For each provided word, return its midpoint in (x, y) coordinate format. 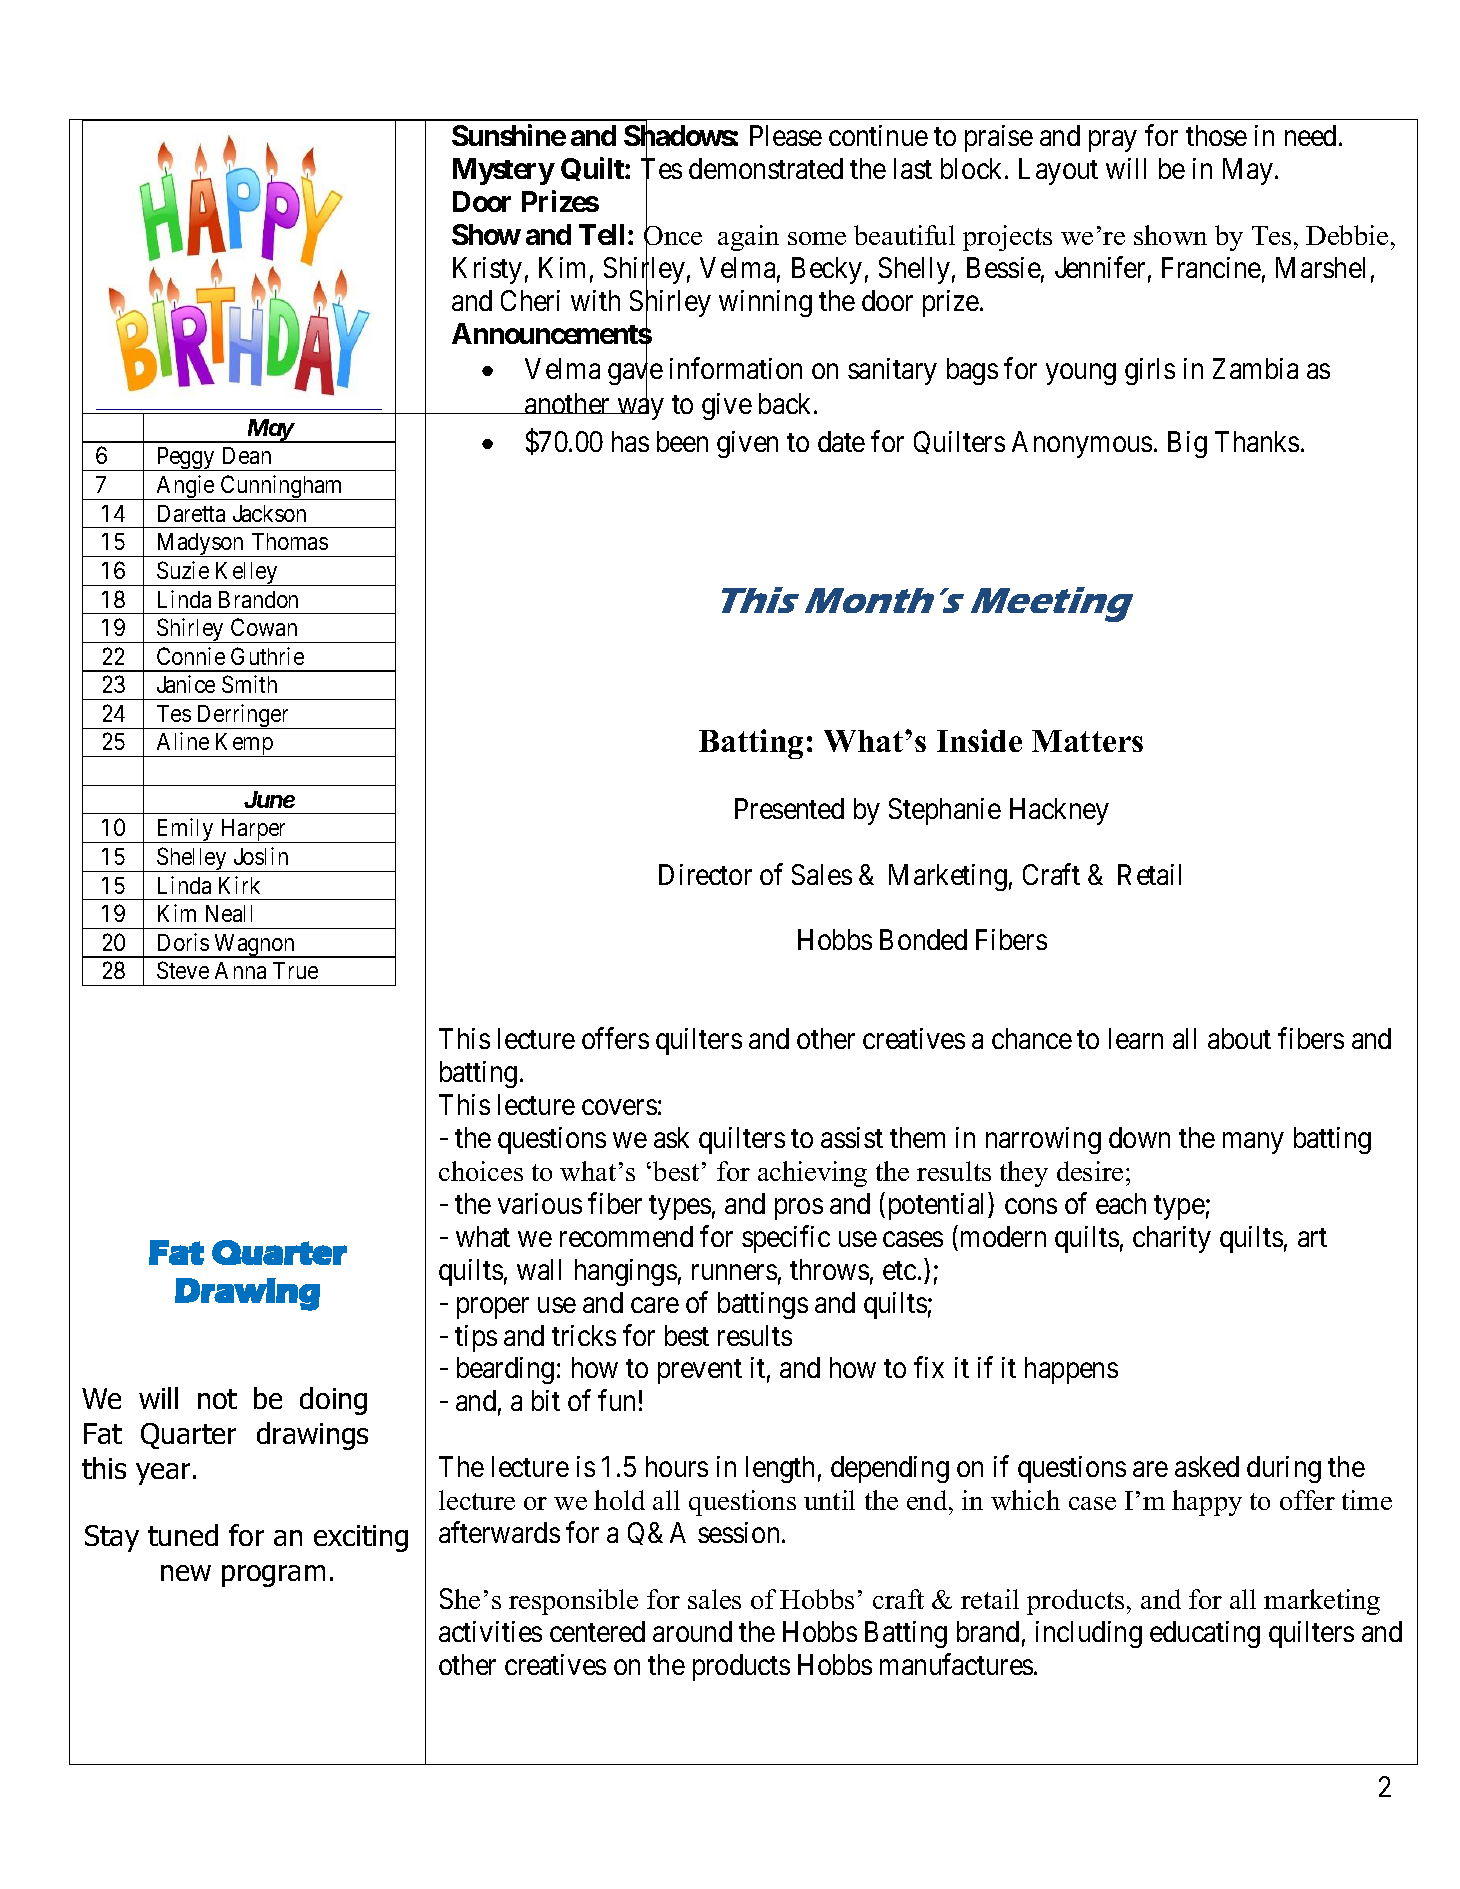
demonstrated (766, 168)
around (692, 1631)
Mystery (504, 171)
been (682, 441)
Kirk (239, 885)
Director (705, 874)
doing (333, 1401)
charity (1172, 1239)
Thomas (290, 541)
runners (734, 1272)
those (1216, 135)
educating (1205, 1634)
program (273, 1576)
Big (1187, 444)
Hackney (1059, 811)
